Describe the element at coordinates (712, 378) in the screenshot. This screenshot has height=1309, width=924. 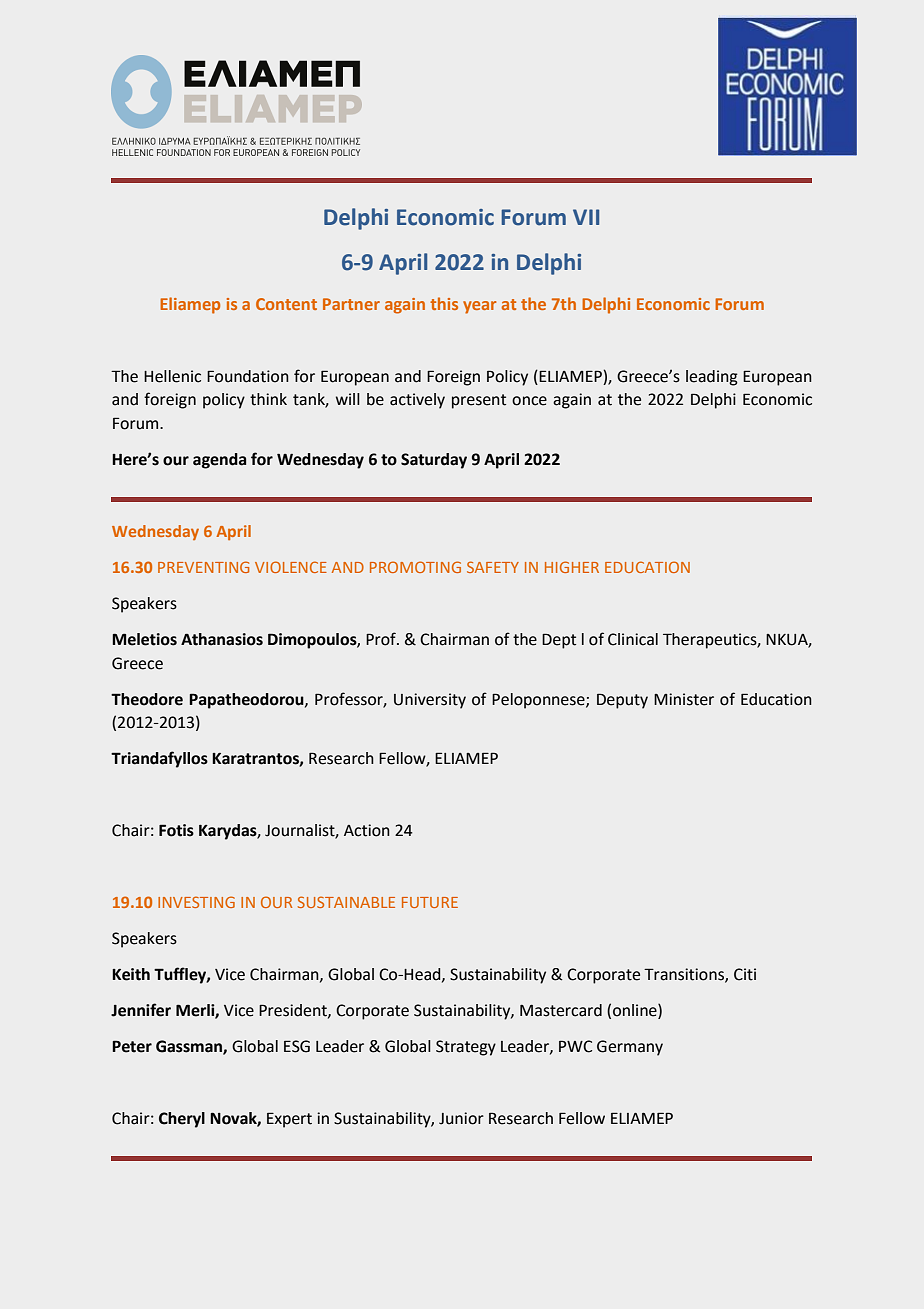
I see `leading` at that location.
